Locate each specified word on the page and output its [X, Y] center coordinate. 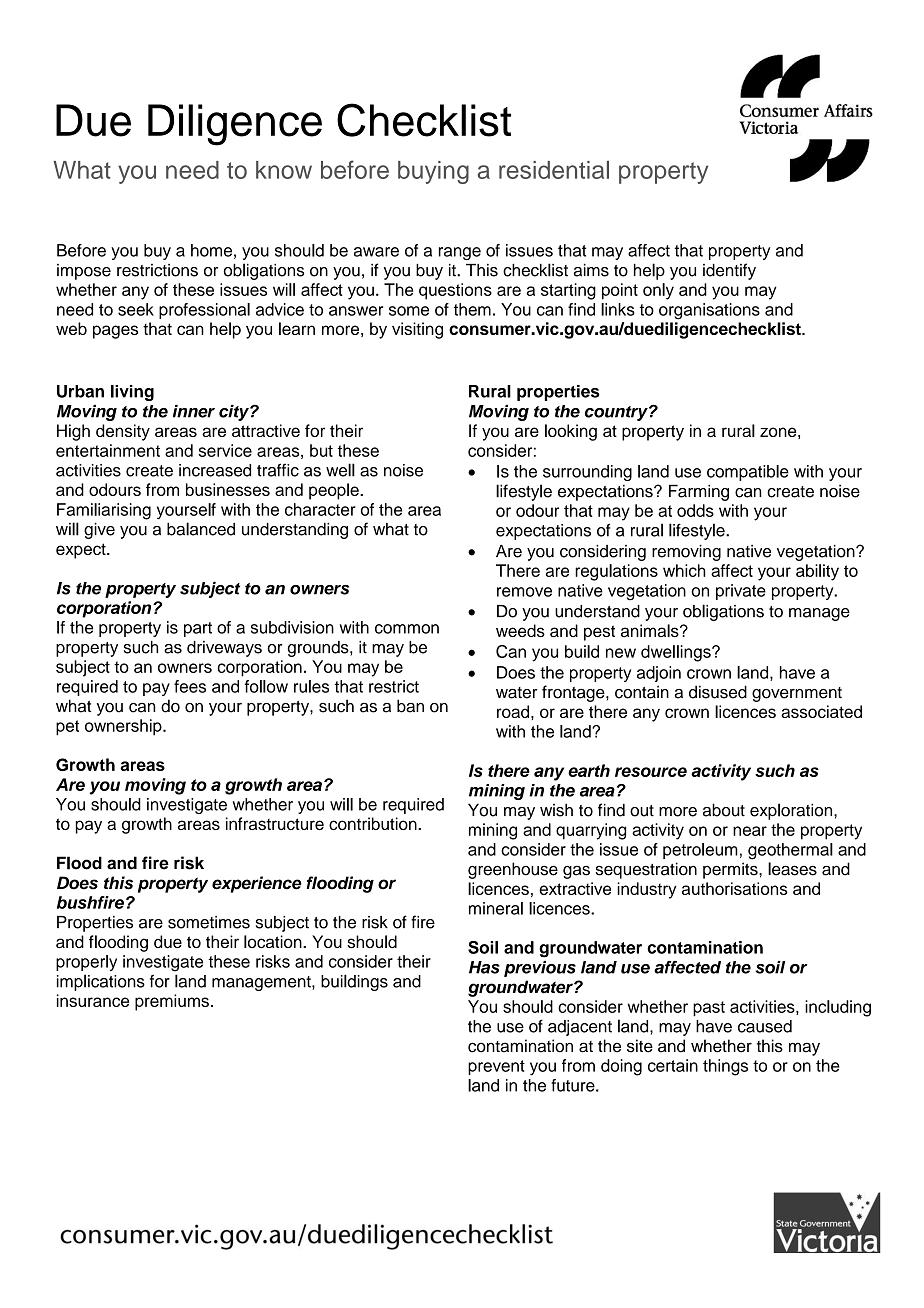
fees [190, 686]
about [724, 810]
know [284, 170]
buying [433, 172]
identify [729, 271]
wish [556, 810]
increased [215, 470]
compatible [748, 473]
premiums [172, 1002]
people [335, 491]
